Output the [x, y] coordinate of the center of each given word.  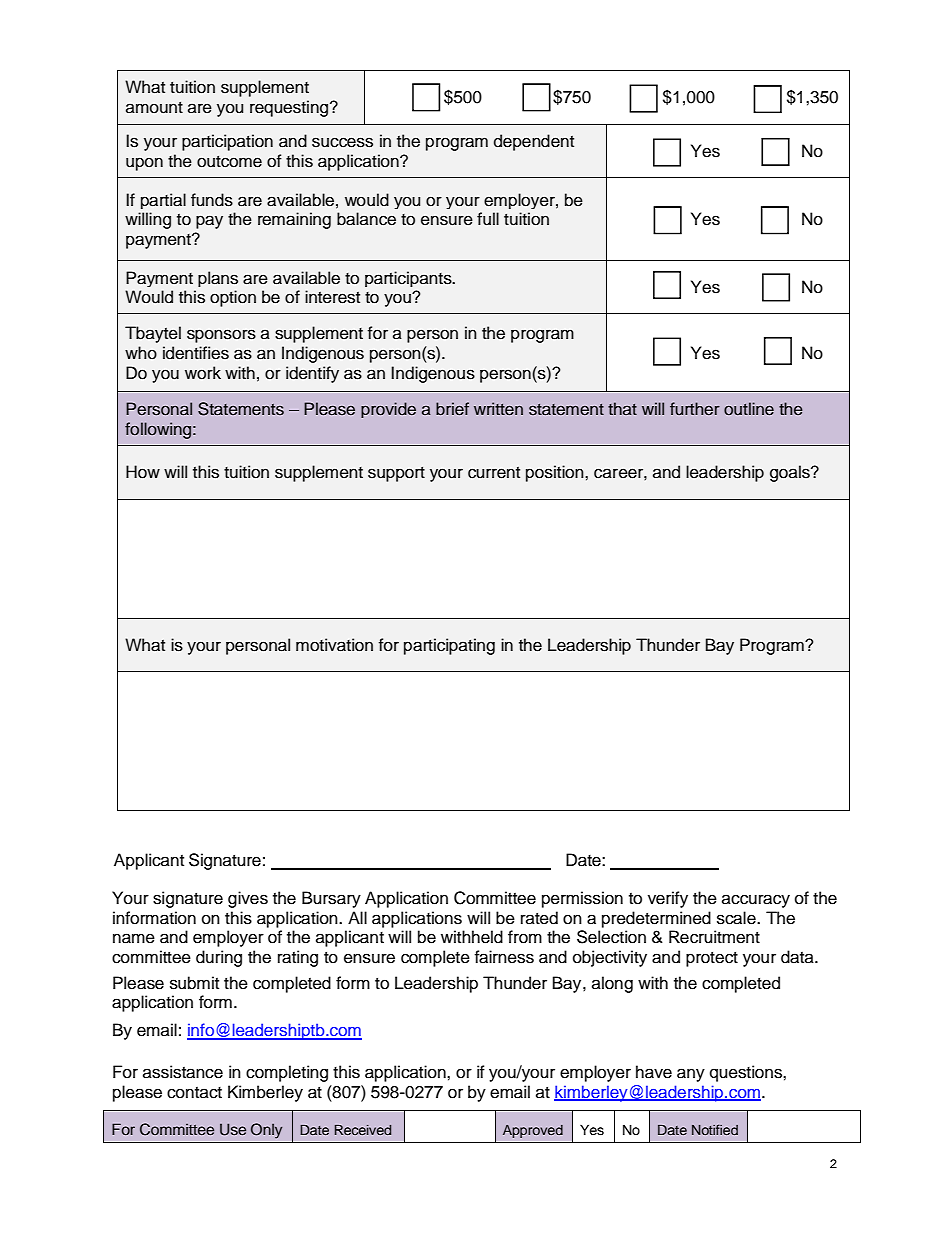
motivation [334, 645]
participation [227, 142]
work [203, 373]
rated [539, 918]
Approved [533, 1131]
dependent [534, 142]
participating [449, 646]
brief [452, 409]
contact [194, 1093]
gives [248, 899]
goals [791, 473]
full [488, 219]
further [695, 408]
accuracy [756, 901]
